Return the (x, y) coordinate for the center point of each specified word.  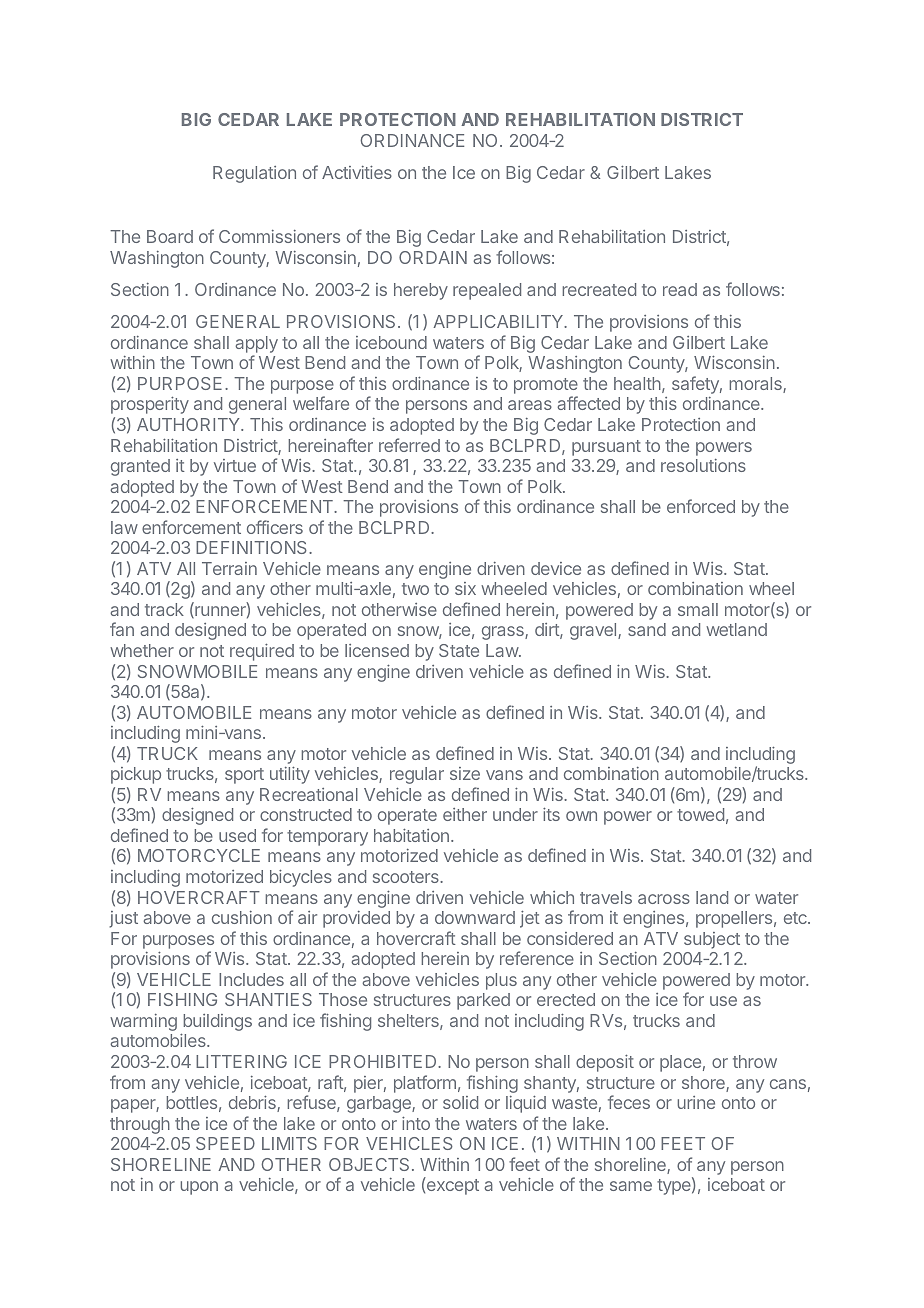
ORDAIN (433, 257)
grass (504, 633)
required (262, 652)
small (698, 609)
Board (170, 236)
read (680, 289)
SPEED (225, 1143)
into (416, 1123)
